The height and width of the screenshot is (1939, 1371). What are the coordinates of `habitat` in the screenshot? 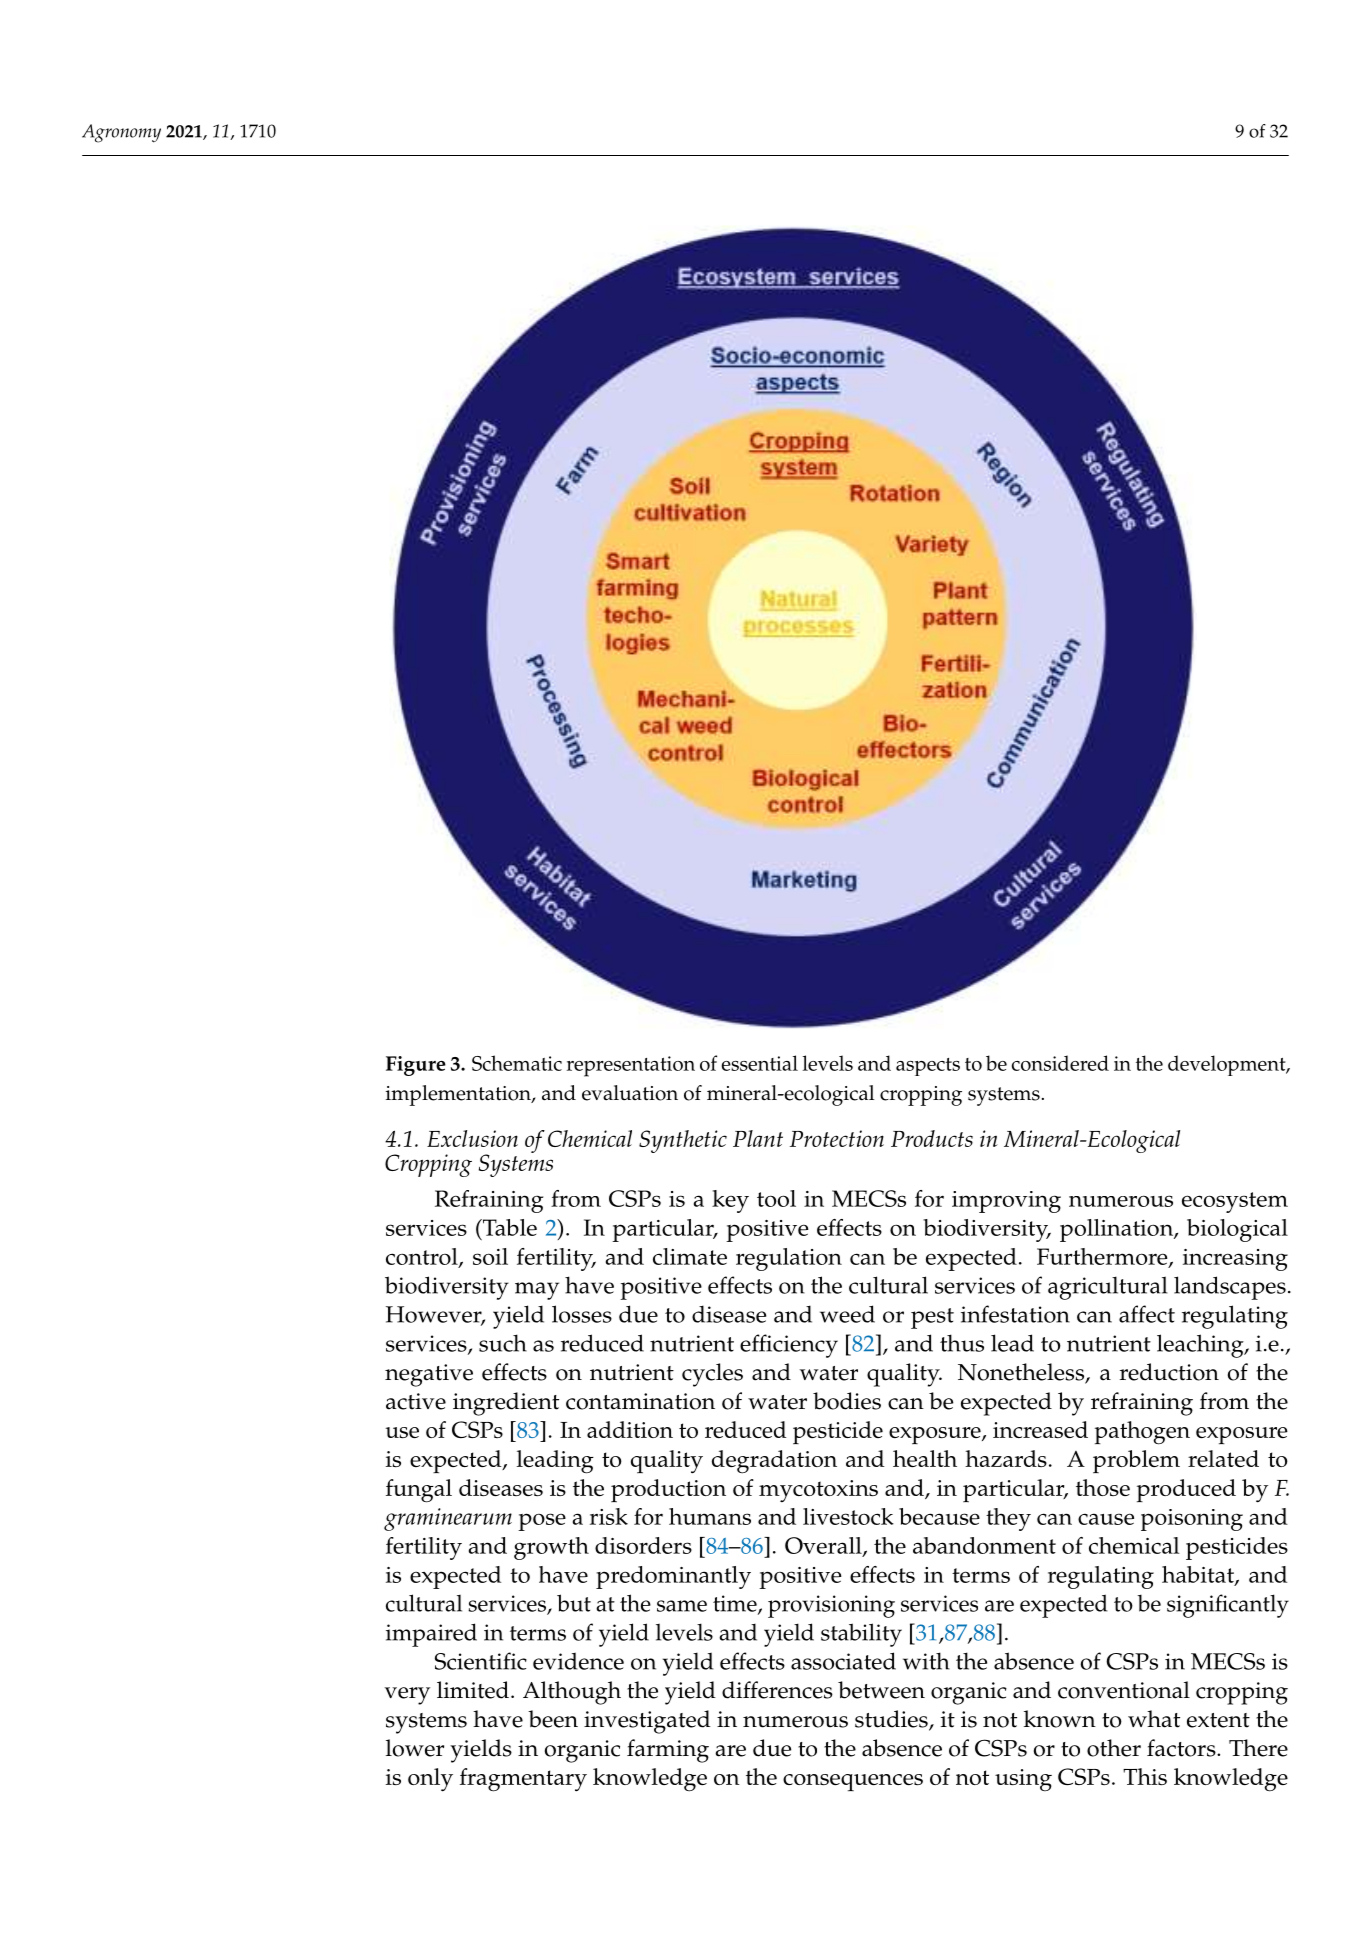 It's located at (1199, 1575).
